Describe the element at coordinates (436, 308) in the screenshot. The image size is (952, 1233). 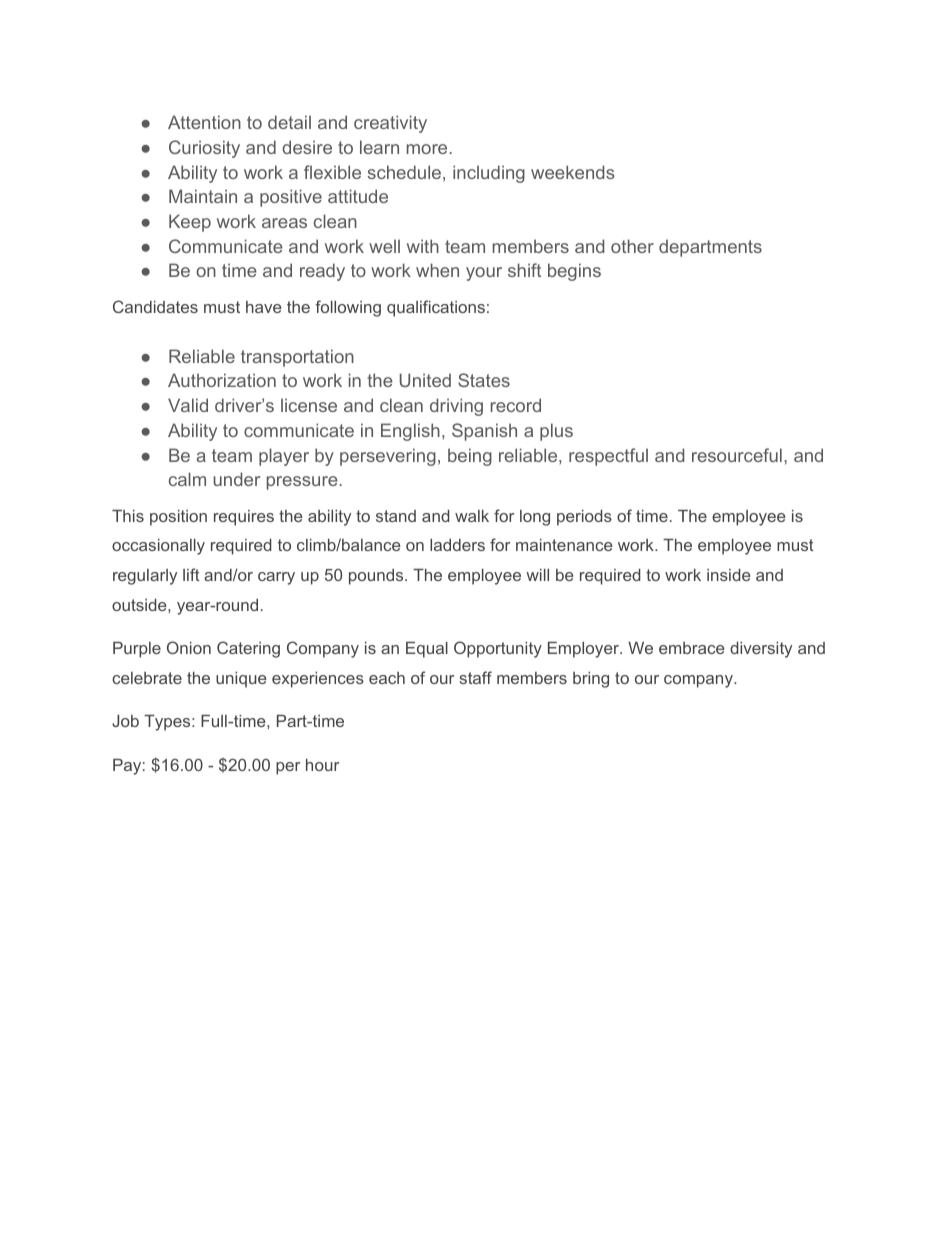
I see `qualifications` at that location.
